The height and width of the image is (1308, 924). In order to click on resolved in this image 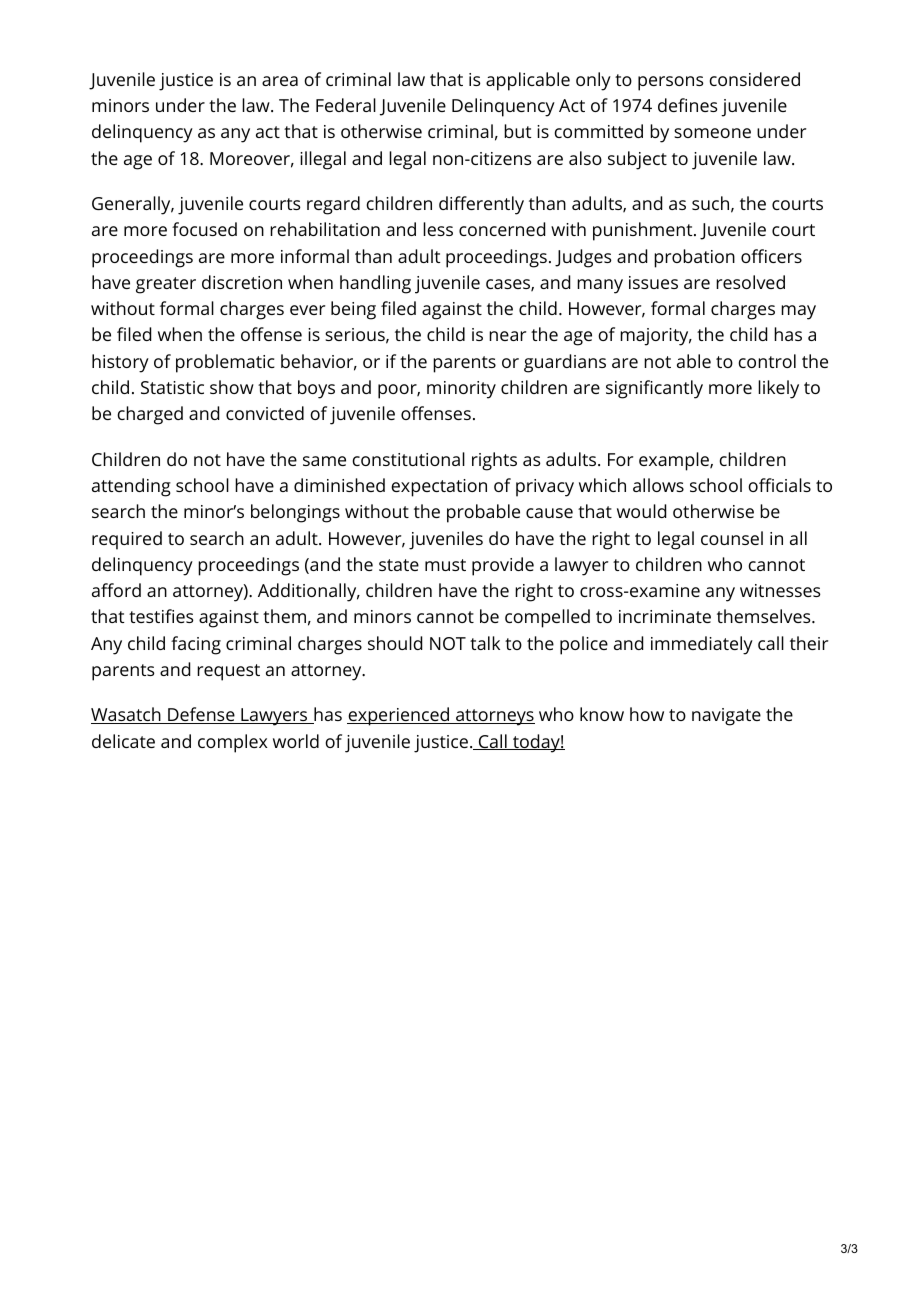, I will do `click(750, 282)`.
